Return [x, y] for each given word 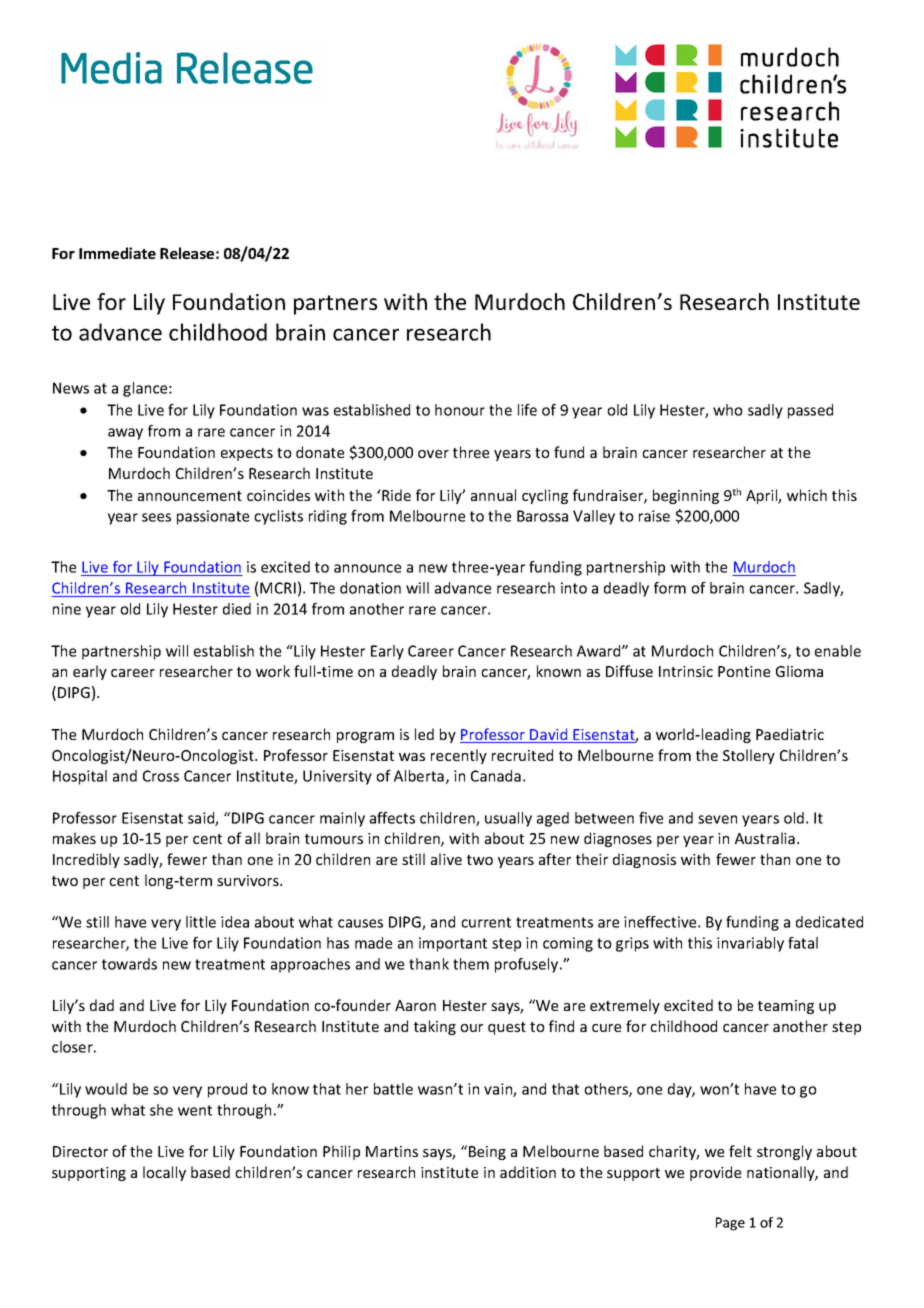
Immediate [117, 253]
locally [164, 1173]
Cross [161, 776]
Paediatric [790, 734]
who [728, 410]
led [424, 734]
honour [460, 410]
